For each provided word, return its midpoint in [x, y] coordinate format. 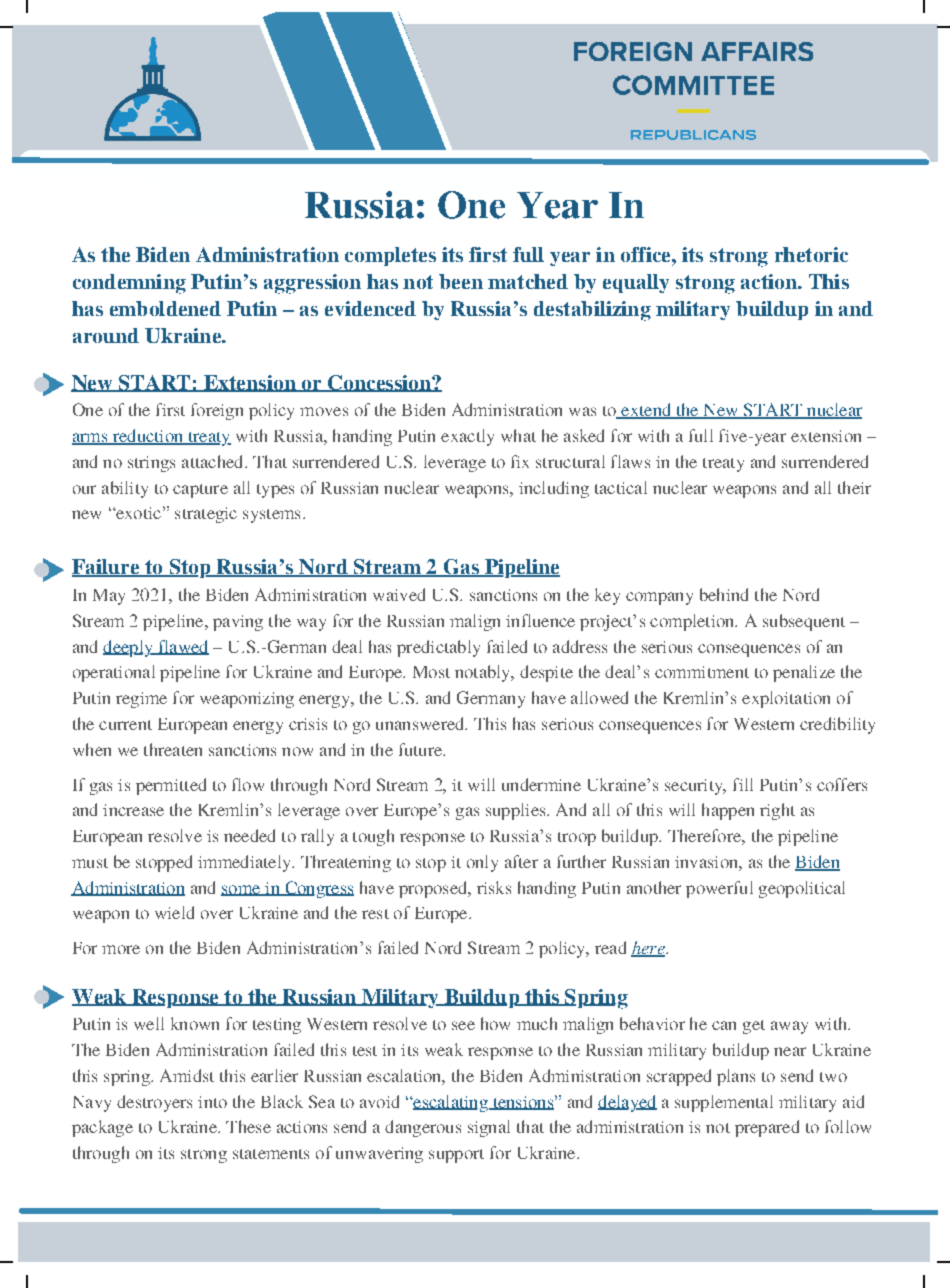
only [482, 863]
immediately [245, 863]
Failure [107, 568]
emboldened [165, 308]
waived [399, 594]
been [461, 281]
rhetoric [811, 254]
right [777, 811]
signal [489, 1128]
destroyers [154, 1103]
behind [724, 594]
